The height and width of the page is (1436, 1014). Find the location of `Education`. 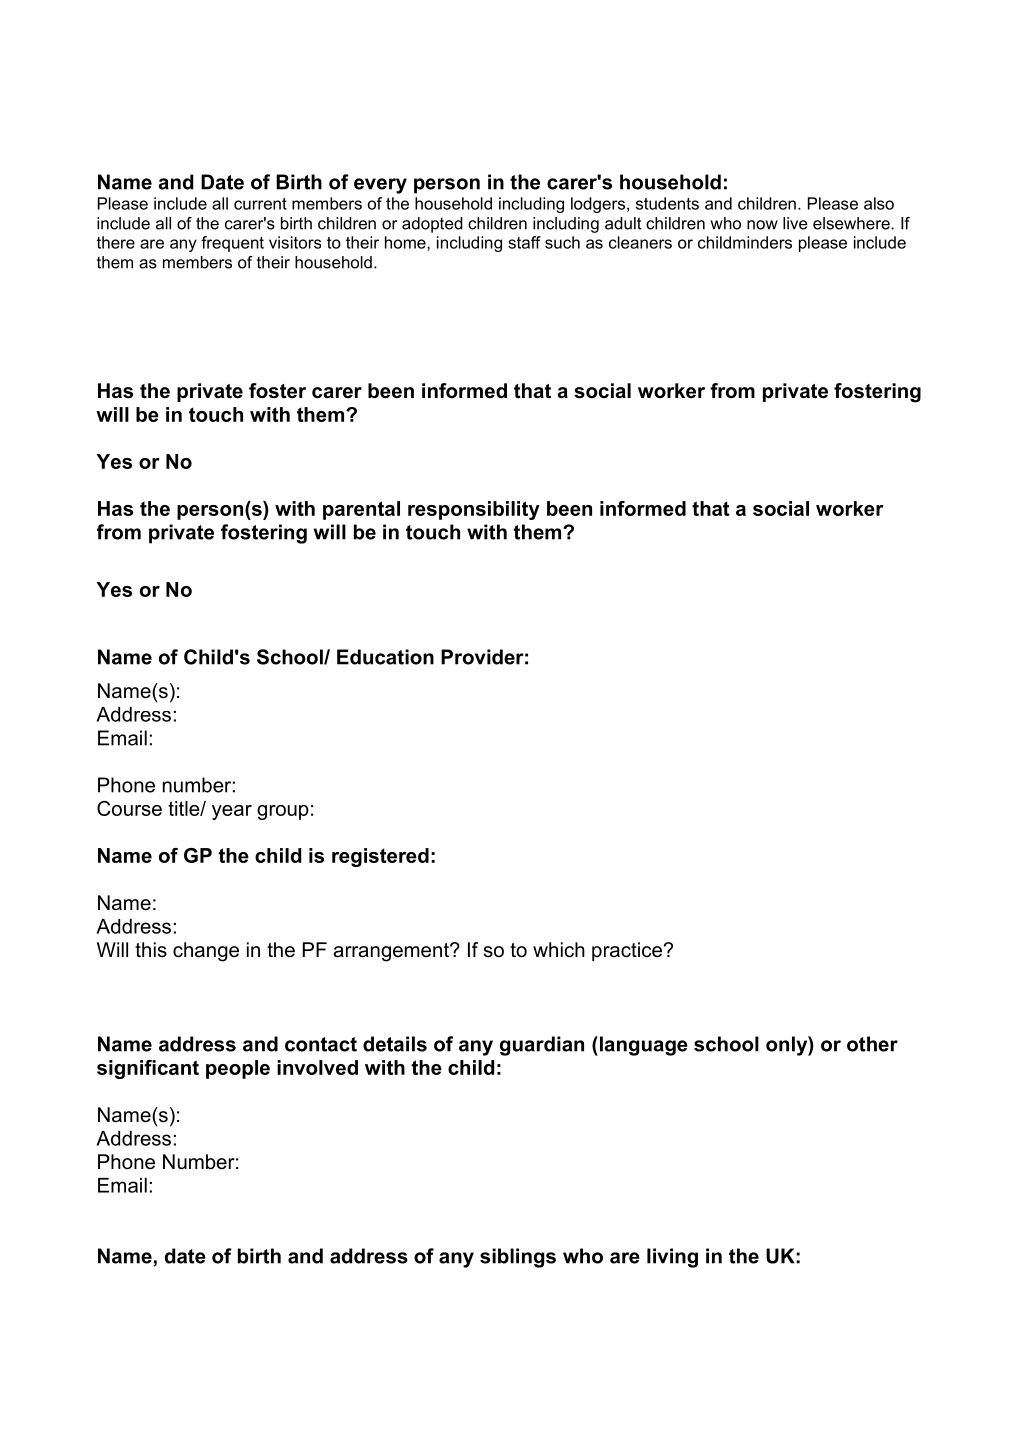

Education is located at coordinates (385, 657).
